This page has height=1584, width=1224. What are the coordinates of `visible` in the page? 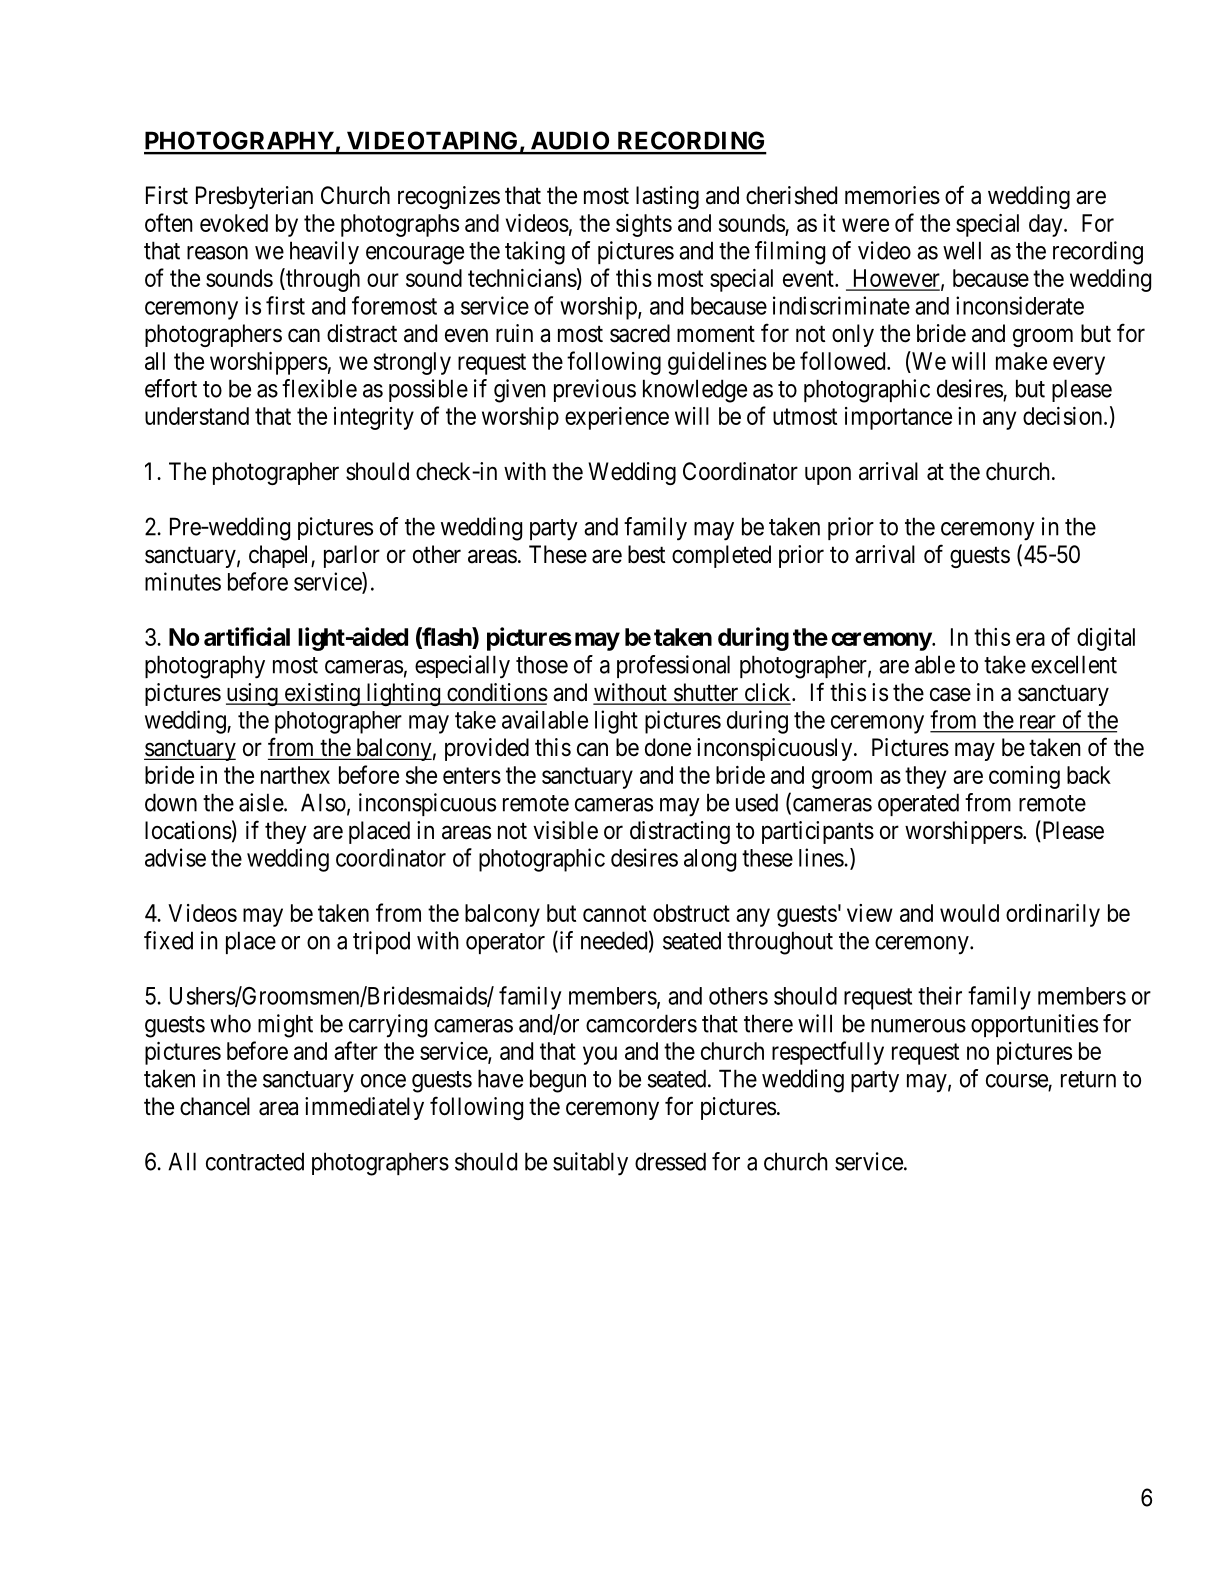 It's located at (565, 830).
